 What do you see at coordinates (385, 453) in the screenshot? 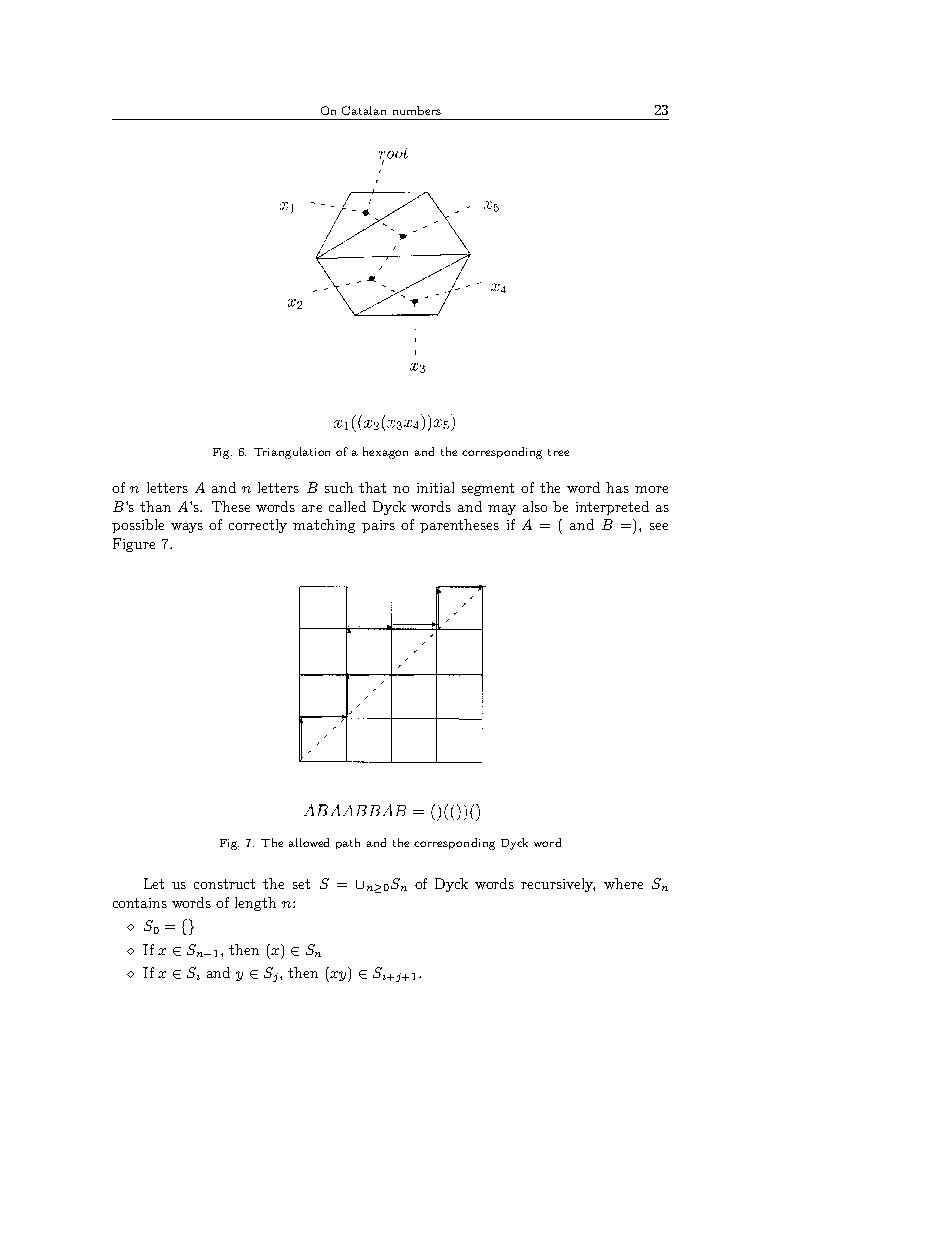
I see `hexagon` at bounding box center [385, 453].
